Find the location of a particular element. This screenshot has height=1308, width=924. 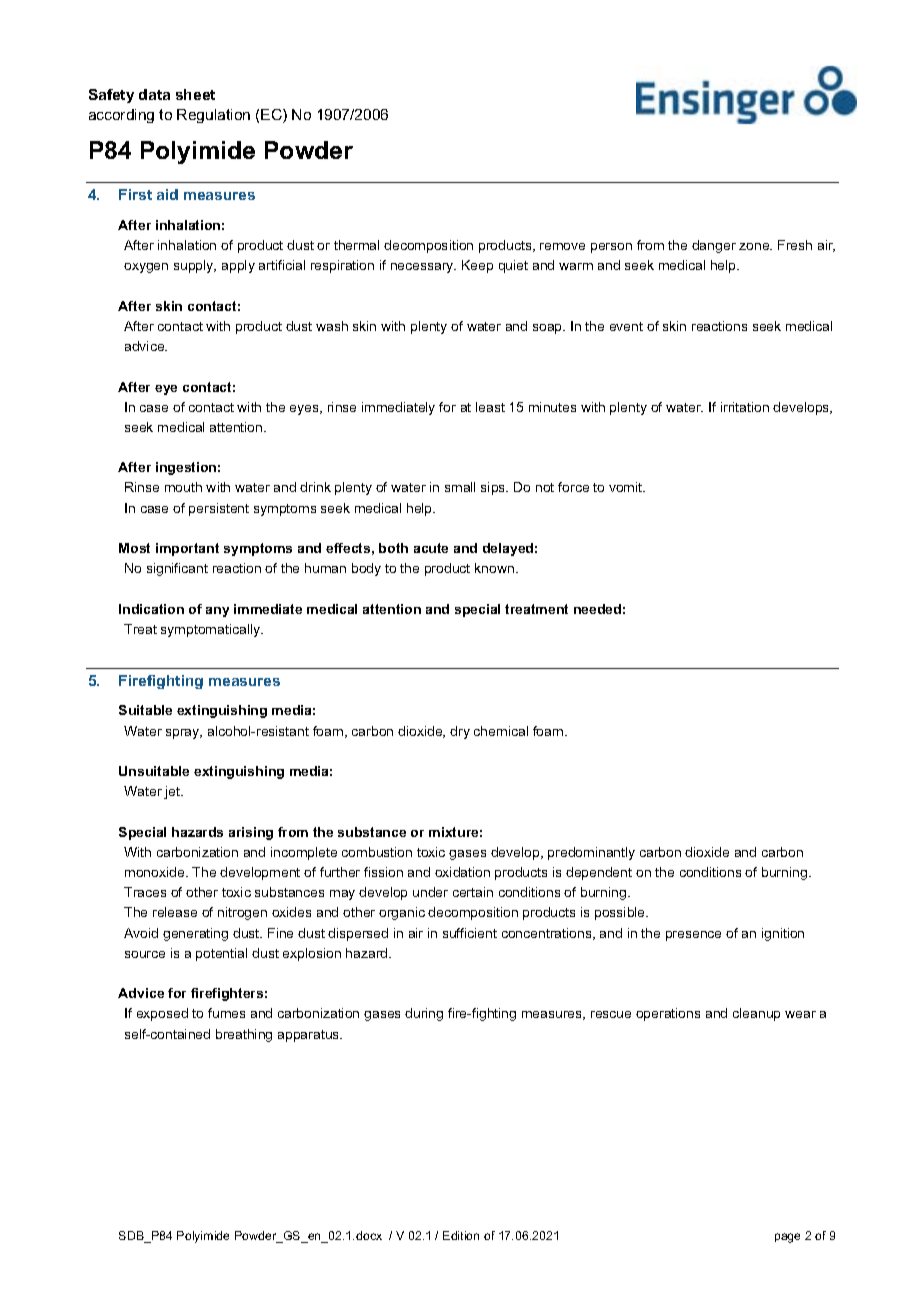

Keep is located at coordinates (477, 266).
